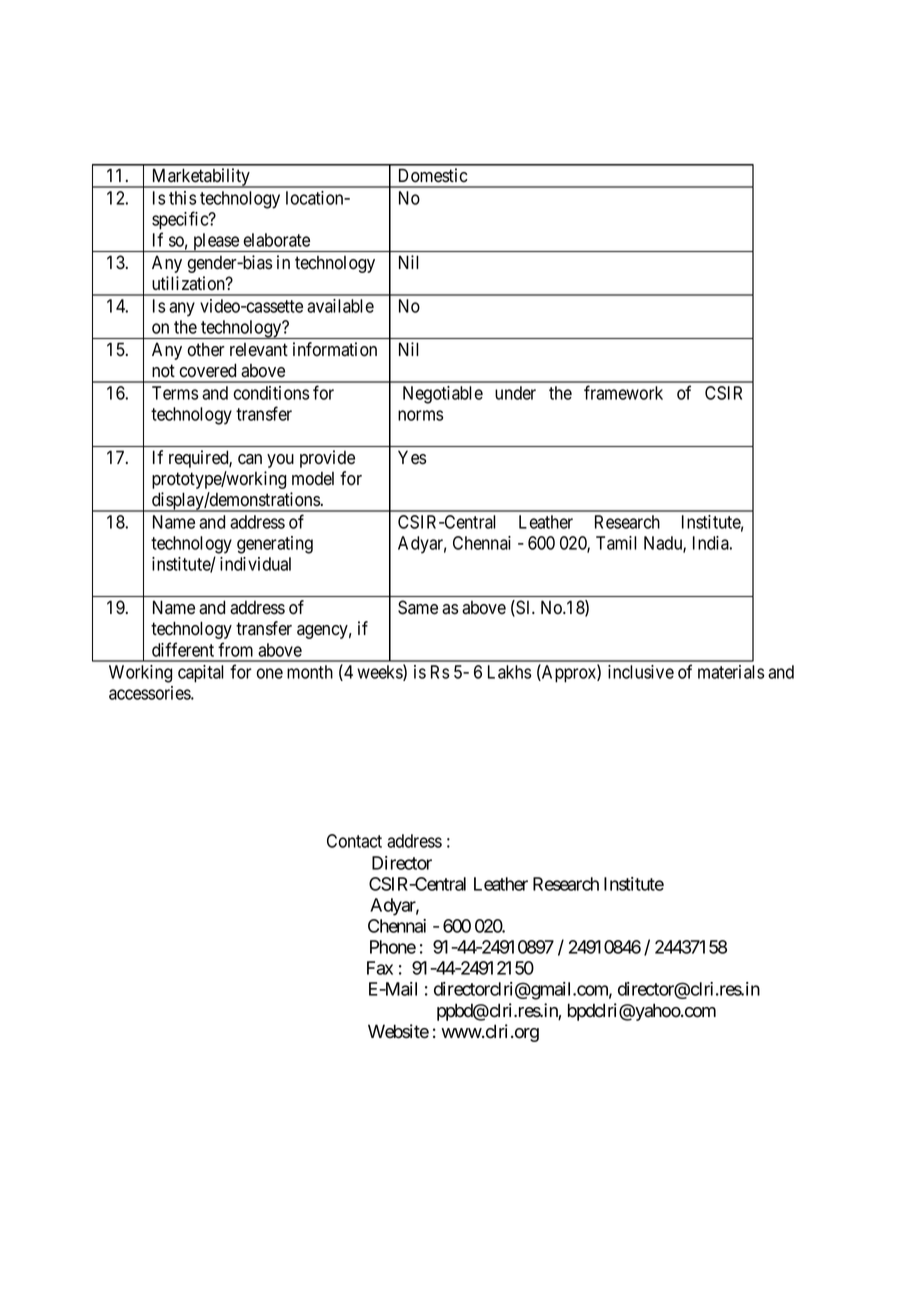  I want to click on framework, so click(623, 392).
